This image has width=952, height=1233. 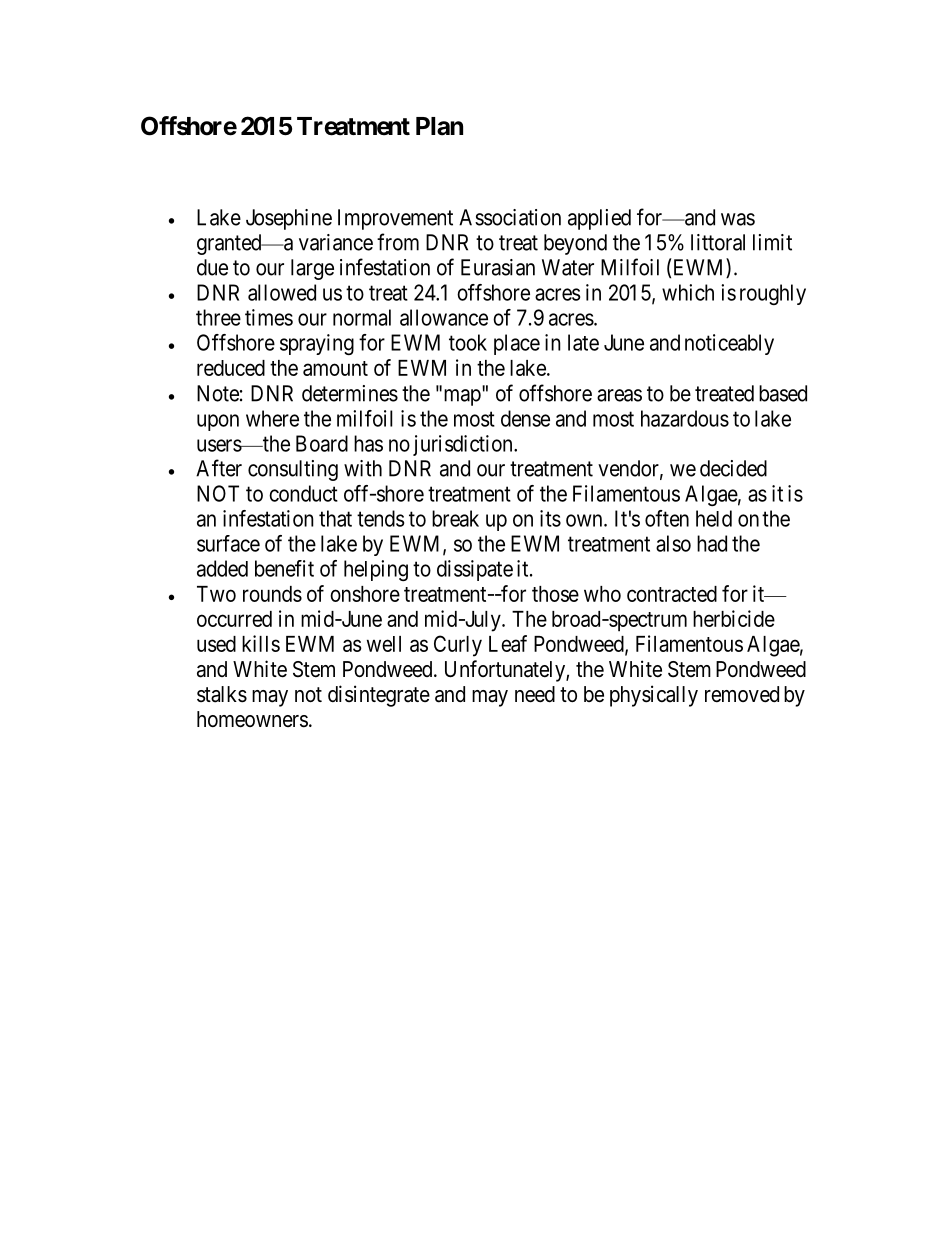 I want to click on need, so click(x=535, y=694).
